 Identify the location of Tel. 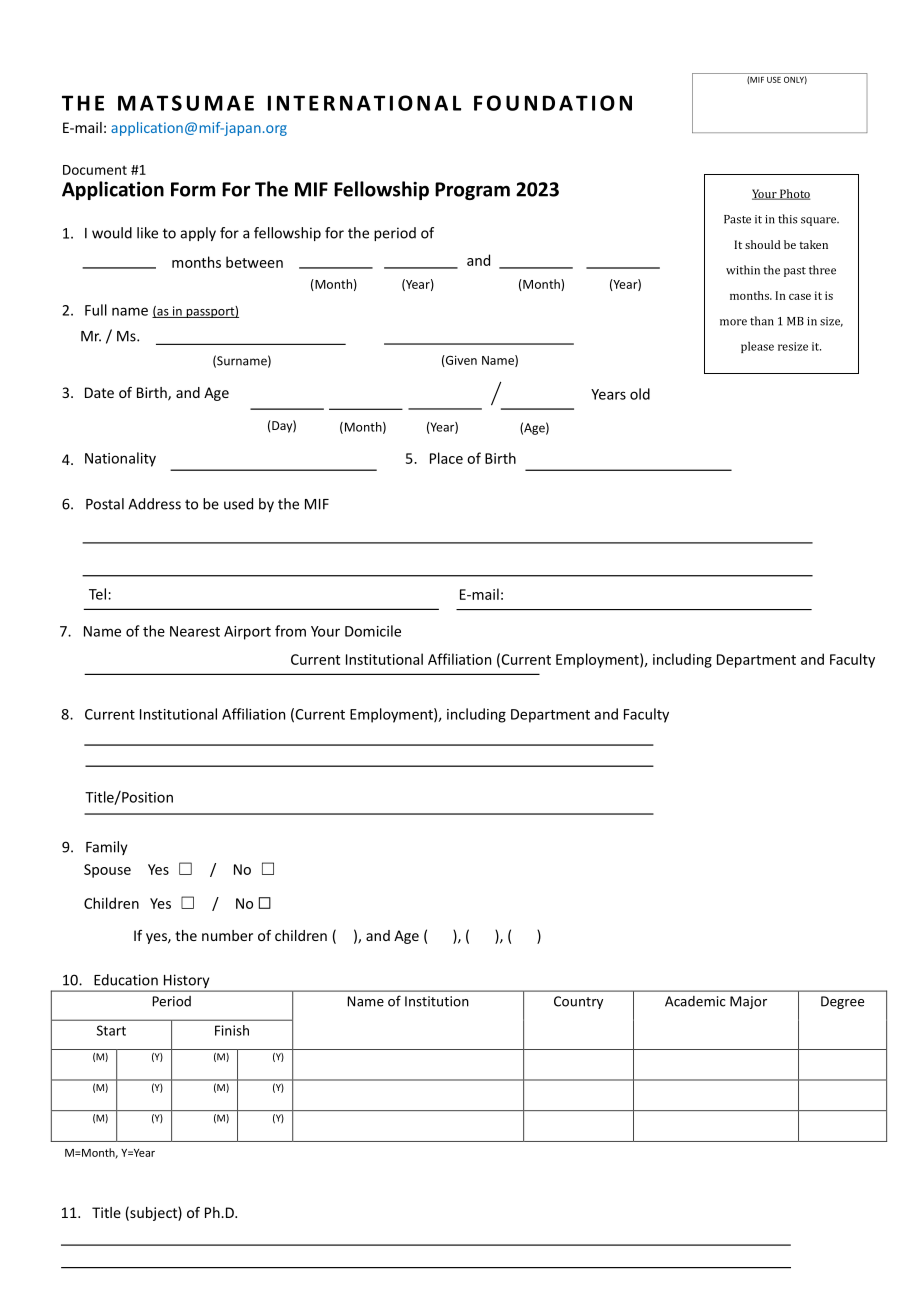
(99, 594).
